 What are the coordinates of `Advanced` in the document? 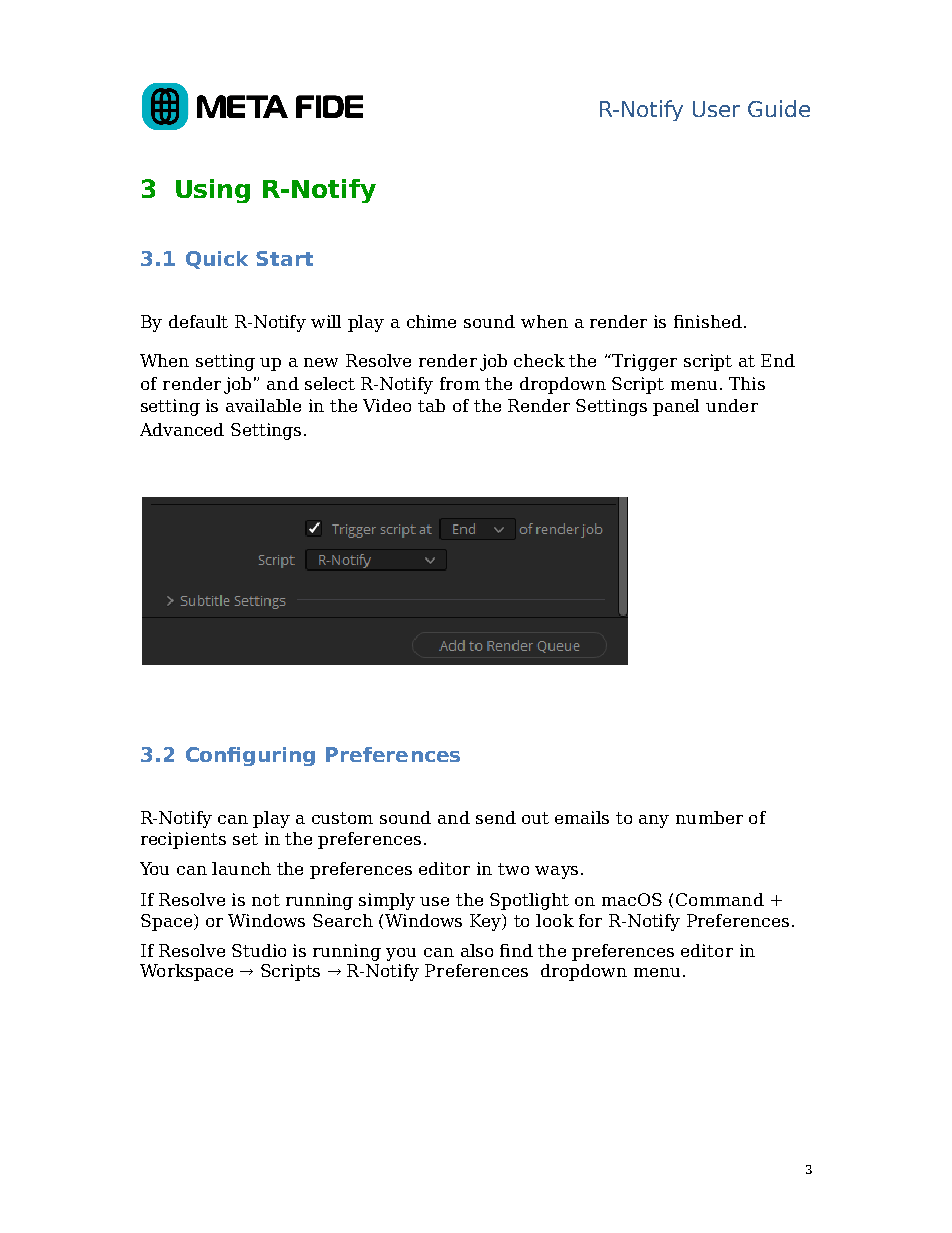 It's located at (182, 429).
